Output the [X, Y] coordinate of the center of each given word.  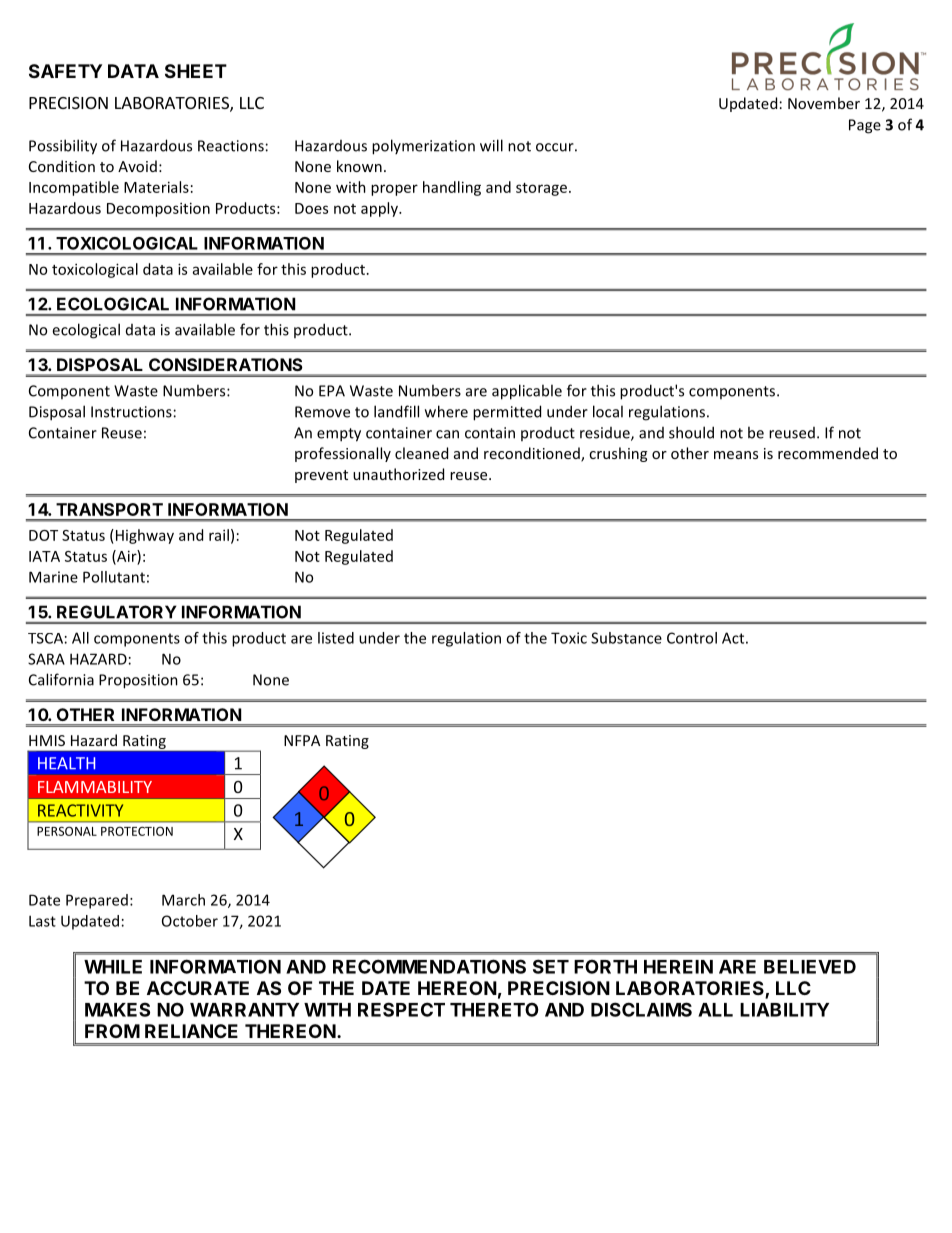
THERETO [494, 1009]
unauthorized [398, 474]
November [824, 103]
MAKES [117, 1009]
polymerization [423, 147]
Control [692, 638]
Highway [143, 536]
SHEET [196, 71]
